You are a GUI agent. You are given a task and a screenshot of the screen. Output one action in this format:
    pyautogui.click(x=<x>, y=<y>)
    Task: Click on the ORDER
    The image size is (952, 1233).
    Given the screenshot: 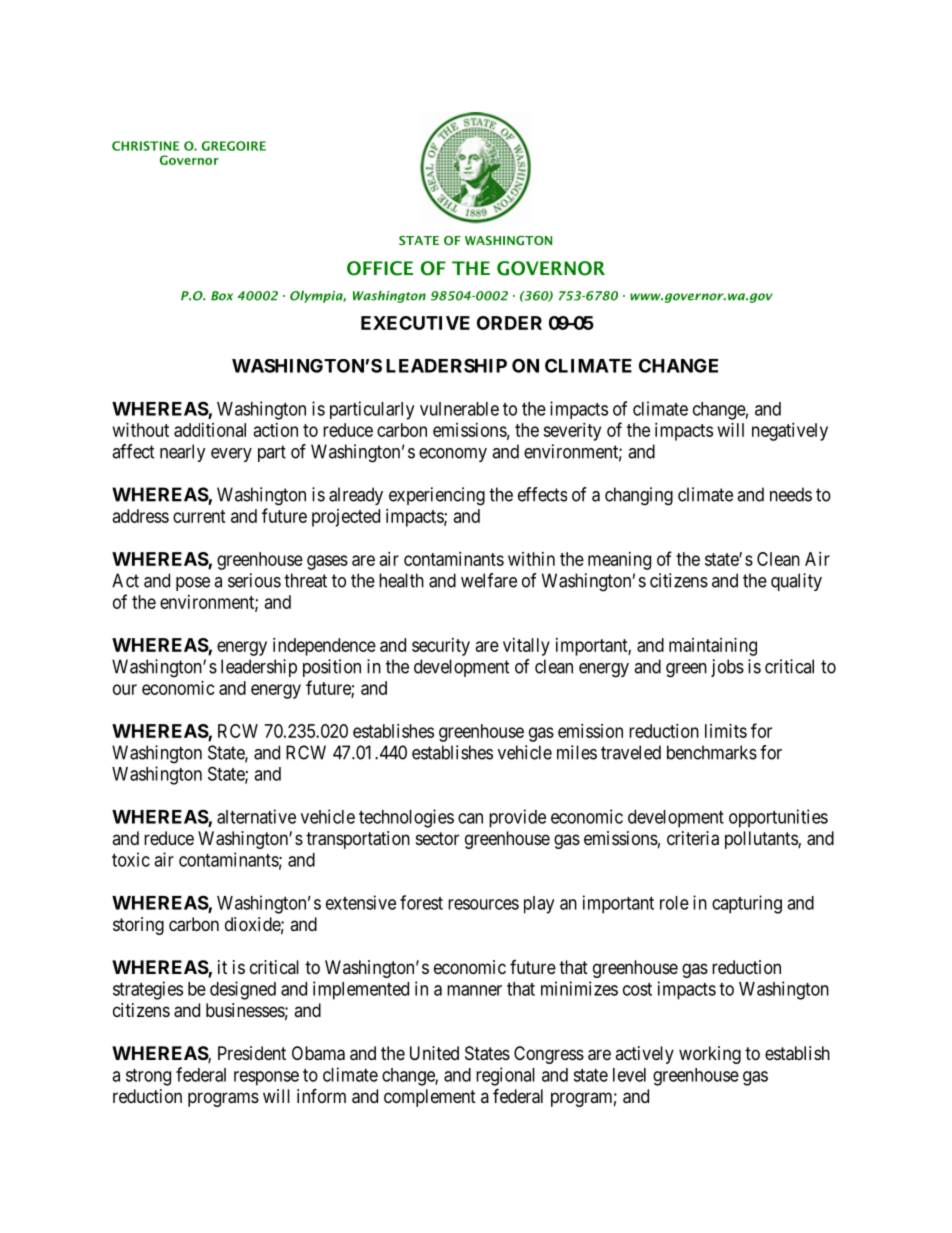 What is the action you would take?
    pyautogui.click(x=509, y=323)
